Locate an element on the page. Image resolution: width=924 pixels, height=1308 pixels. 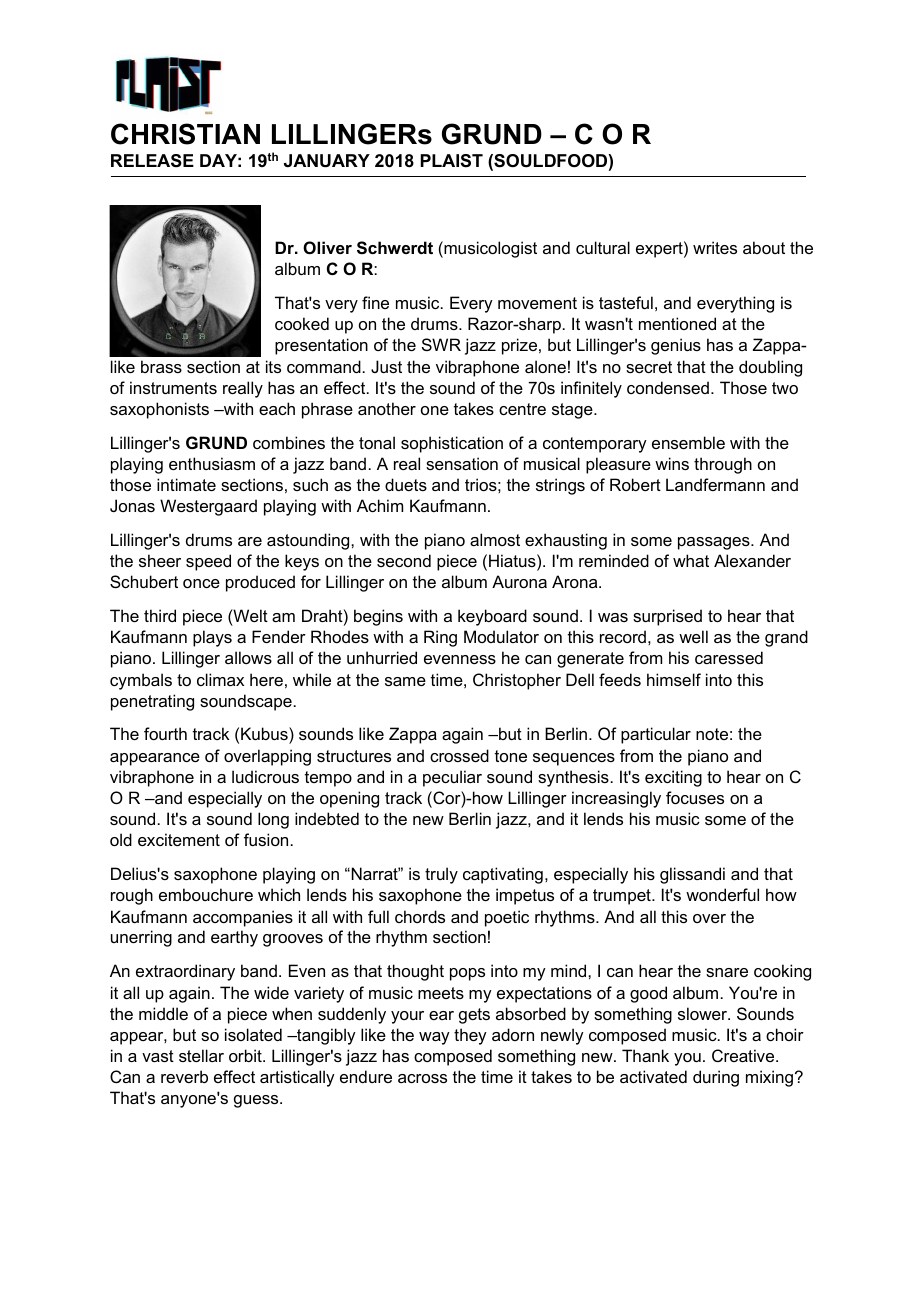
plays is located at coordinates (212, 638).
